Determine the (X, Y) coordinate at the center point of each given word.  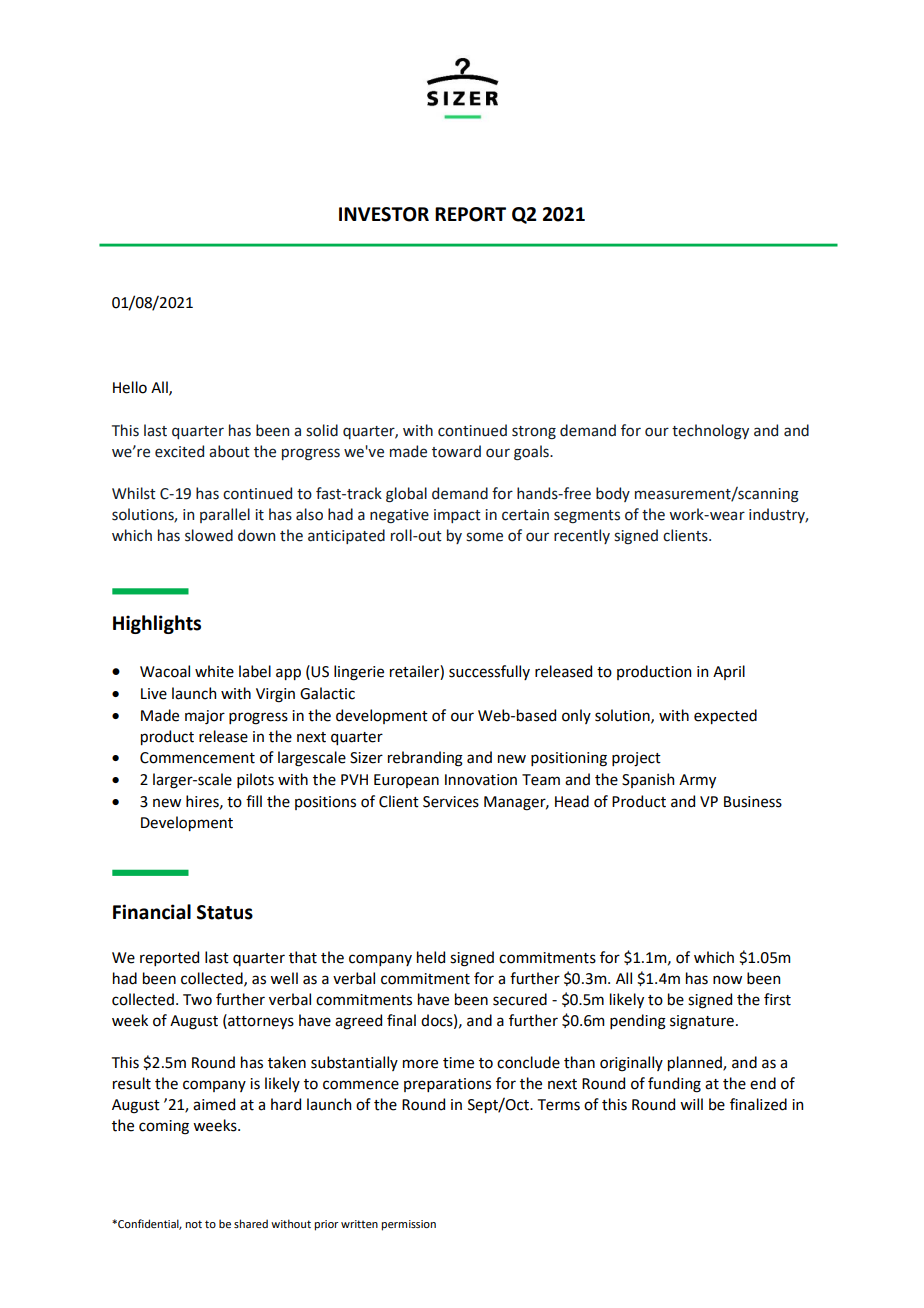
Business (753, 802)
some (484, 537)
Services (451, 802)
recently (582, 536)
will (691, 1104)
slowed (209, 535)
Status (225, 912)
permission (408, 1225)
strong (534, 433)
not (193, 1224)
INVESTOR (384, 214)
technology (710, 432)
